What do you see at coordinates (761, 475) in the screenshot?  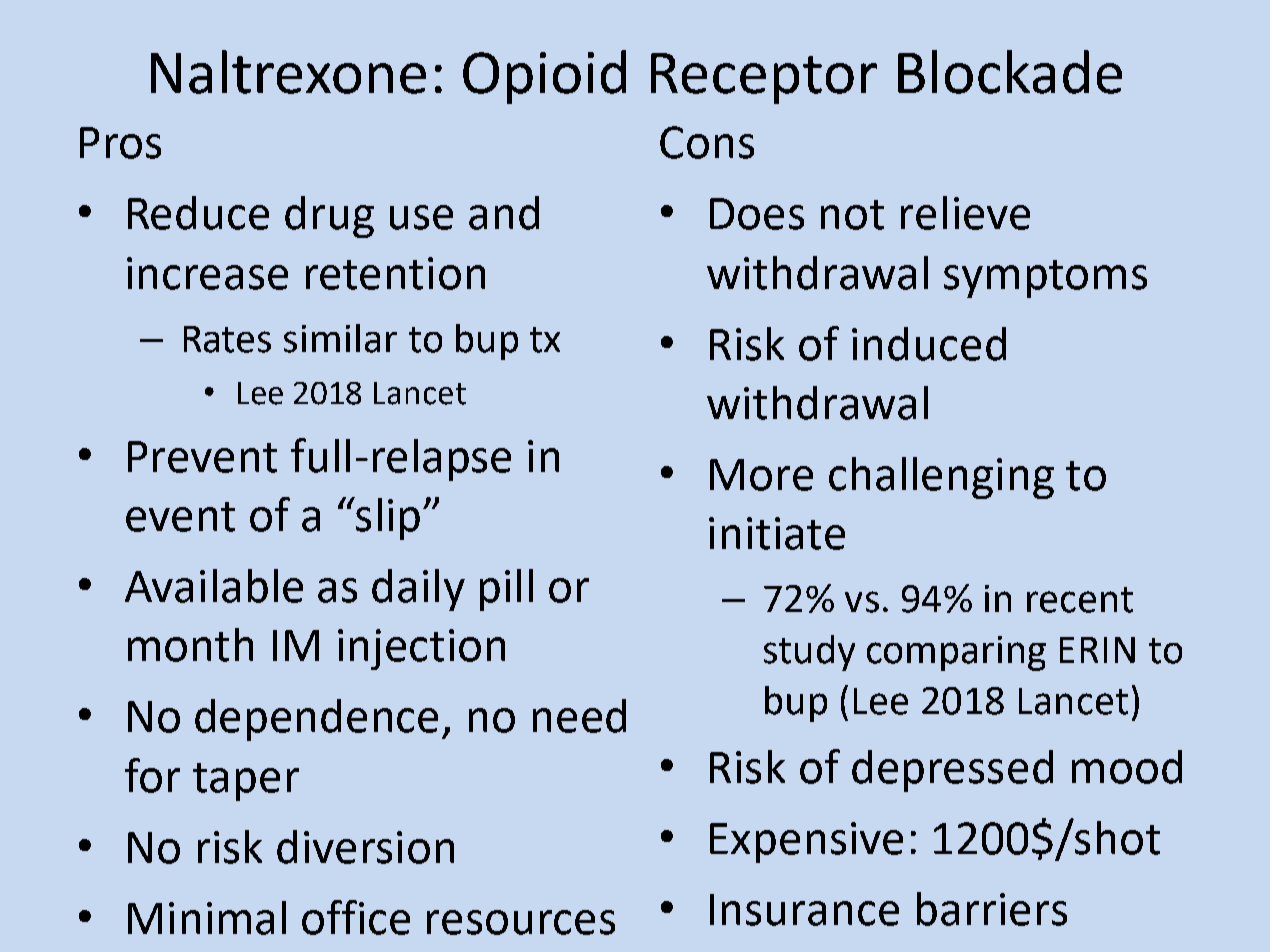 I see `More` at bounding box center [761, 475].
